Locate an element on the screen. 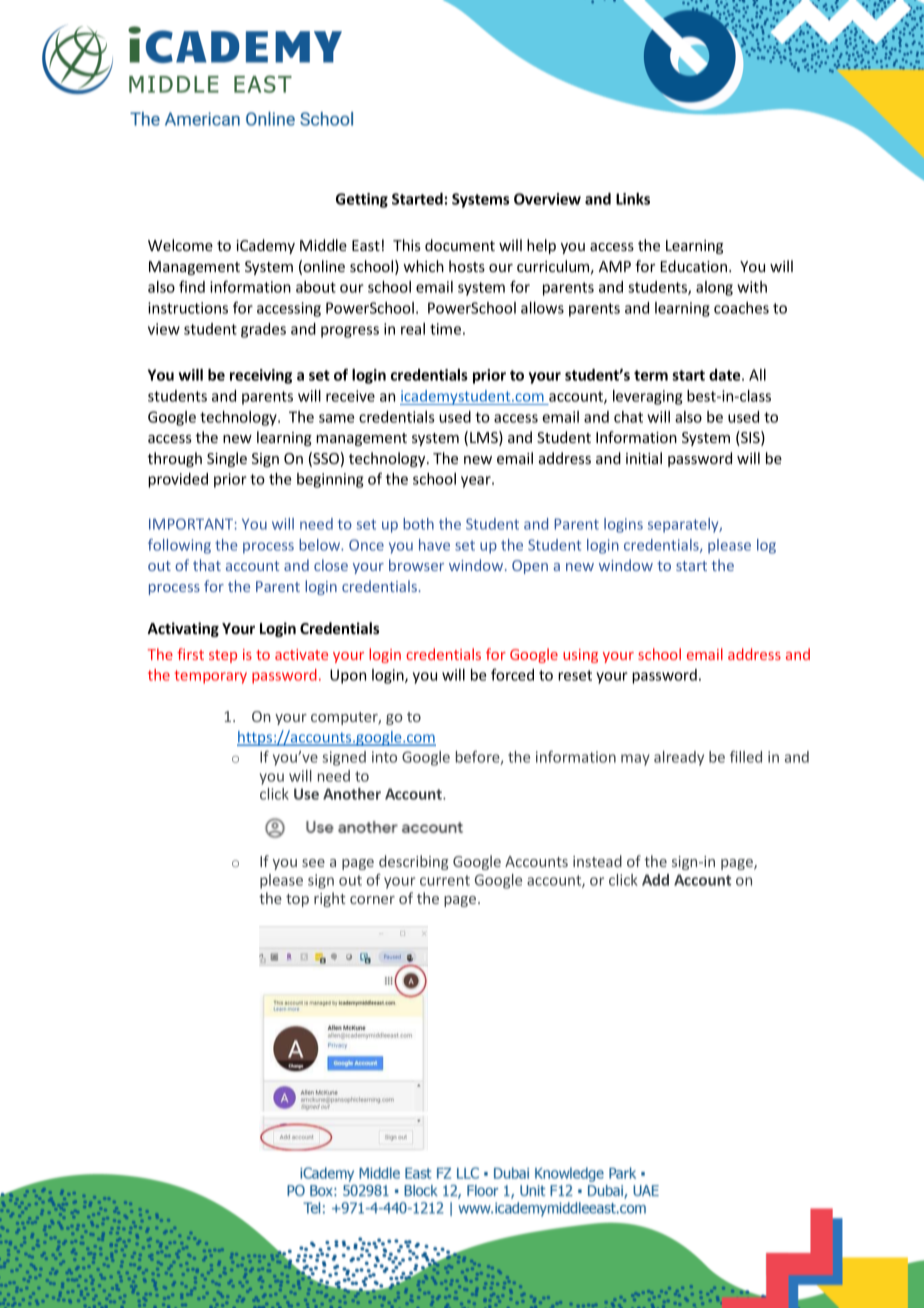 Image resolution: width=924 pixels, height=1308 pixels. top is located at coordinates (297, 900).
